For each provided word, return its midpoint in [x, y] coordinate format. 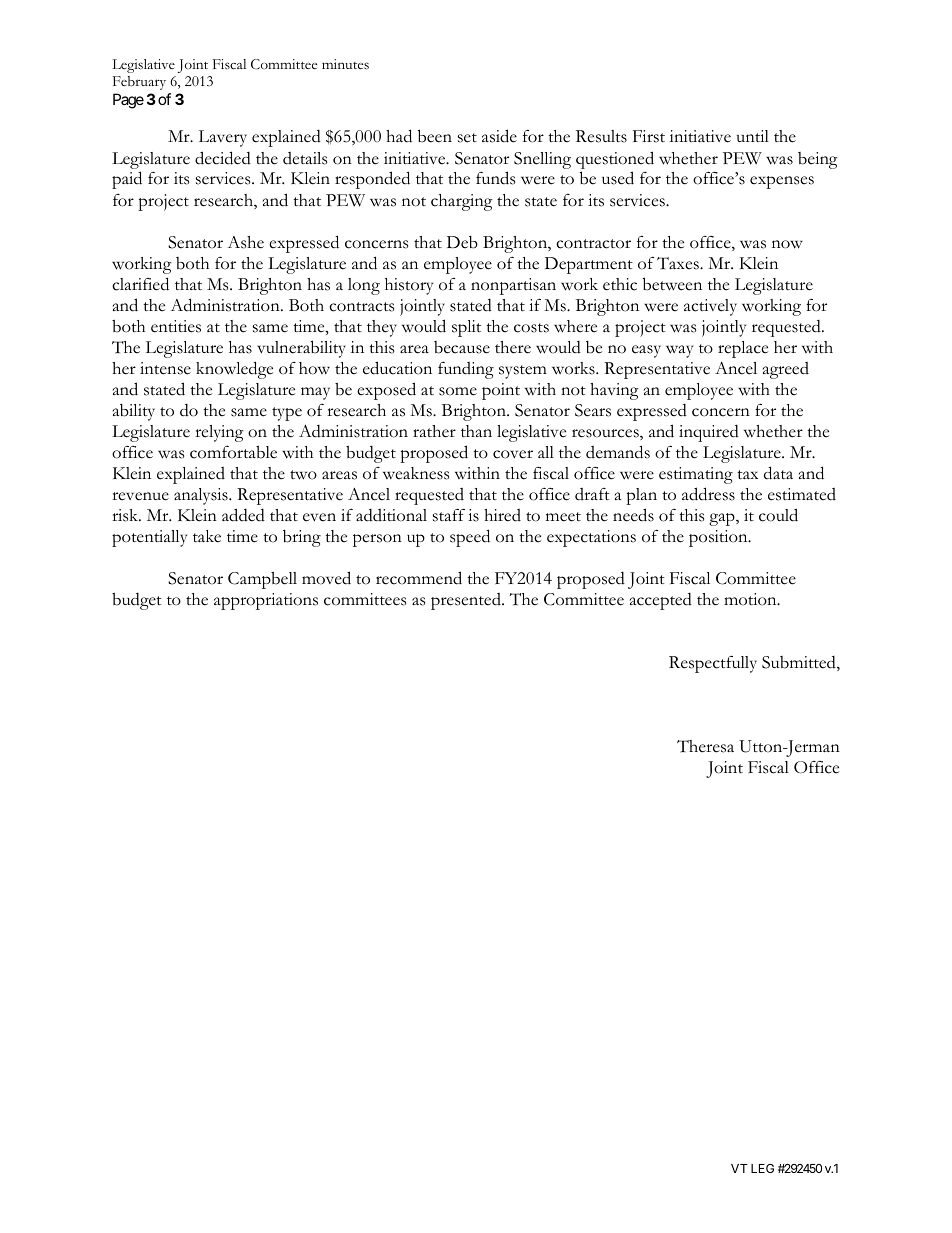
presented [467, 601]
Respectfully [713, 664]
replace [743, 349]
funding [466, 370]
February [139, 83]
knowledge [234, 370]
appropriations [266, 601]
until [753, 136]
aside [499, 136]
